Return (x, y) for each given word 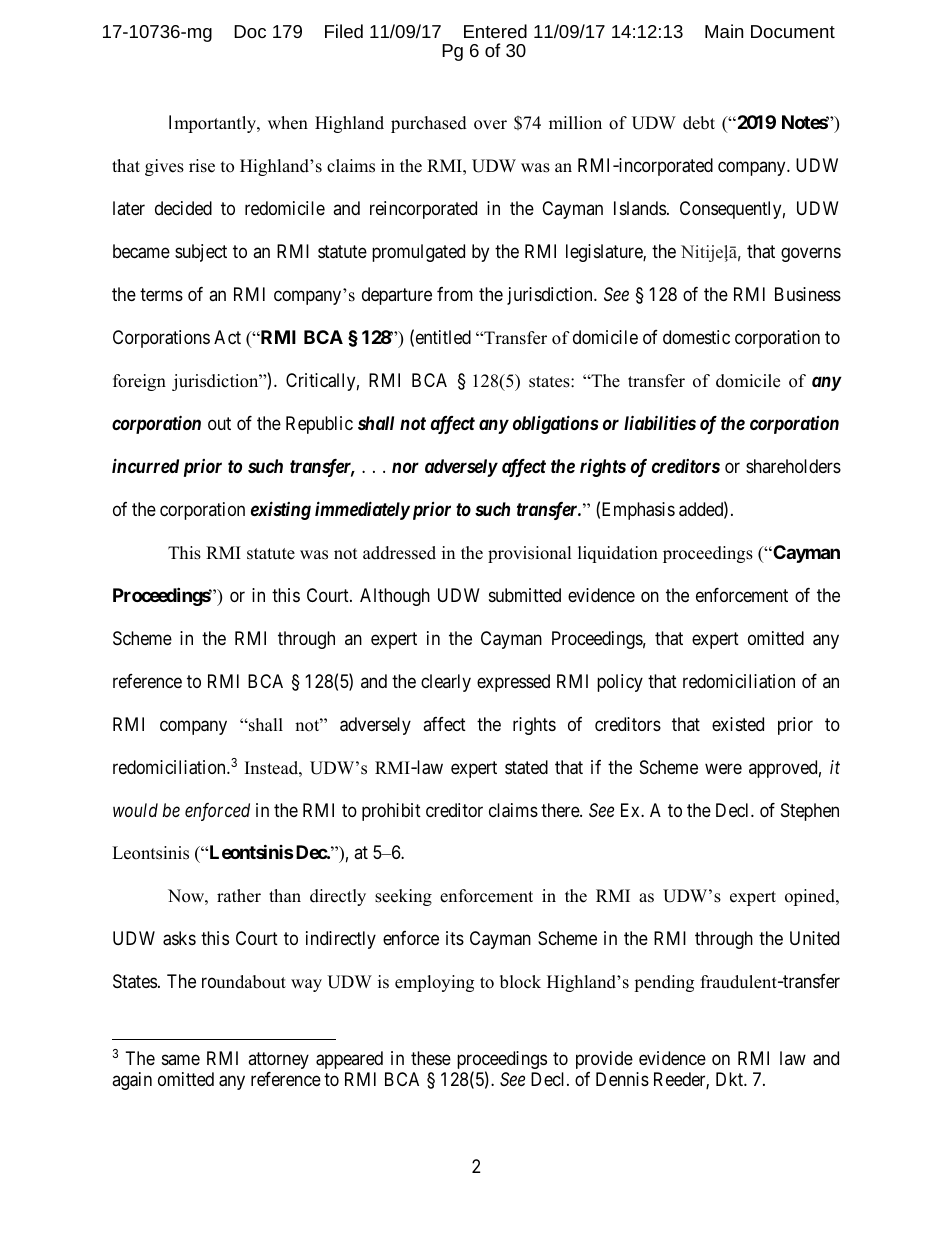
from (455, 294)
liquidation (618, 554)
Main (724, 31)
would (135, 810)
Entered (495, 31)
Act (227, 337)
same (181, 1059)
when (288, 123)
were (723, 768)
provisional (530, 554)
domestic (696, 337)
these (431, 1058)
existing (281, 510)
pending (664, 983)
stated (526, 767)
